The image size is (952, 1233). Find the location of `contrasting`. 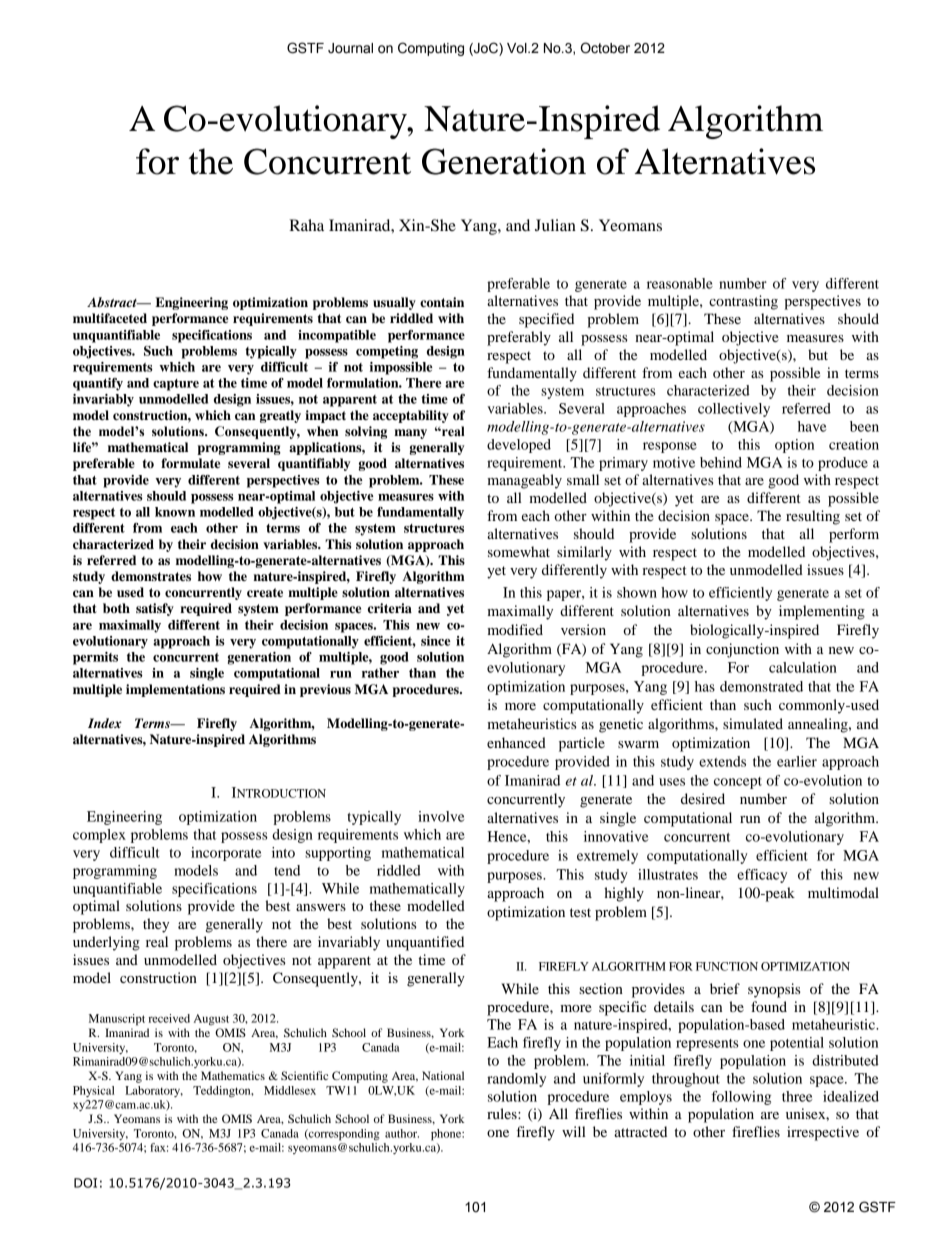

contrasting is located at coordinates (743, 302).
